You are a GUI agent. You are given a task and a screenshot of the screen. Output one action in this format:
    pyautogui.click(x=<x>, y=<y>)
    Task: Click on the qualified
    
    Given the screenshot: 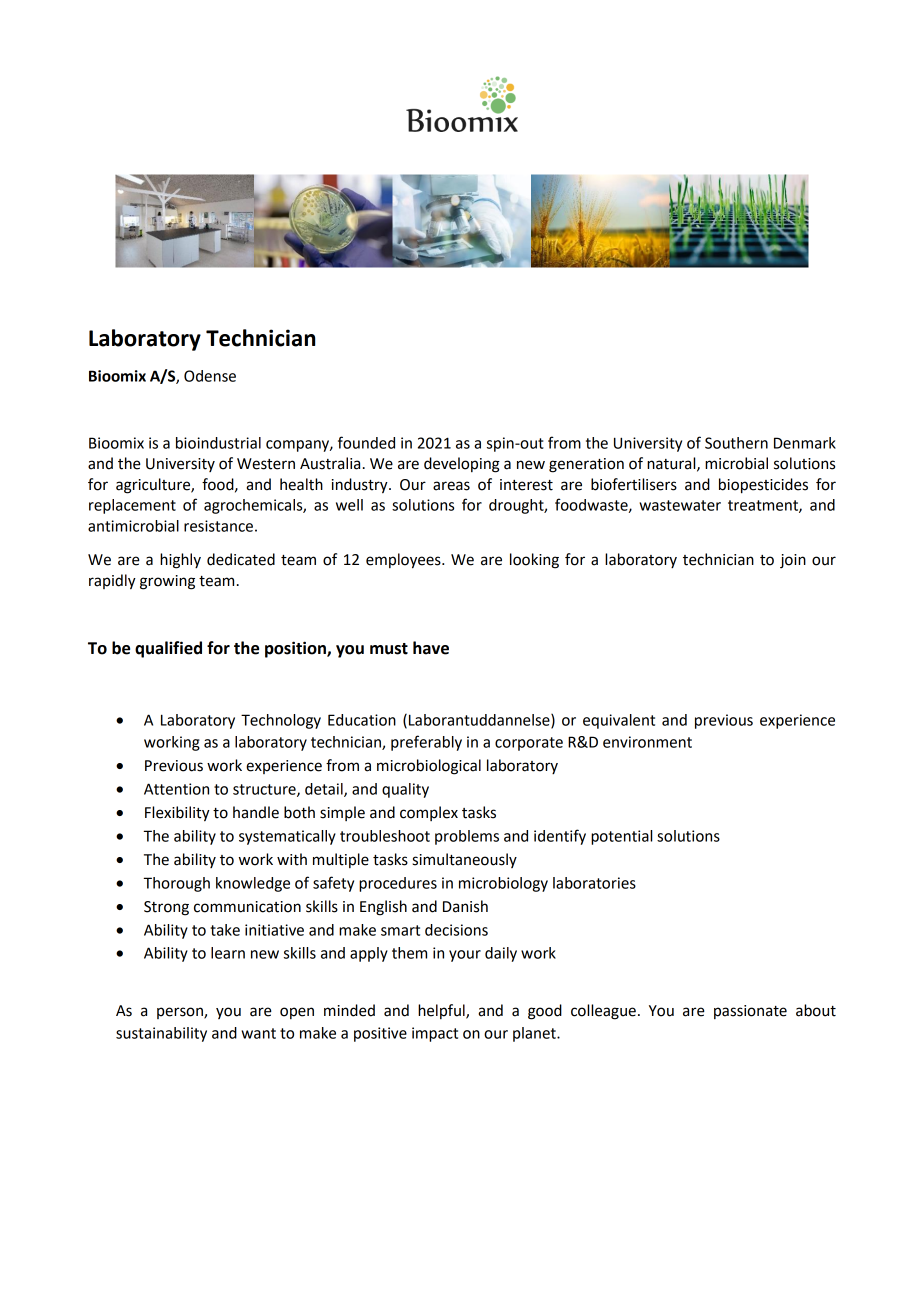 What is the action you would take?
    pyautogui.click(x=168, y=649)
